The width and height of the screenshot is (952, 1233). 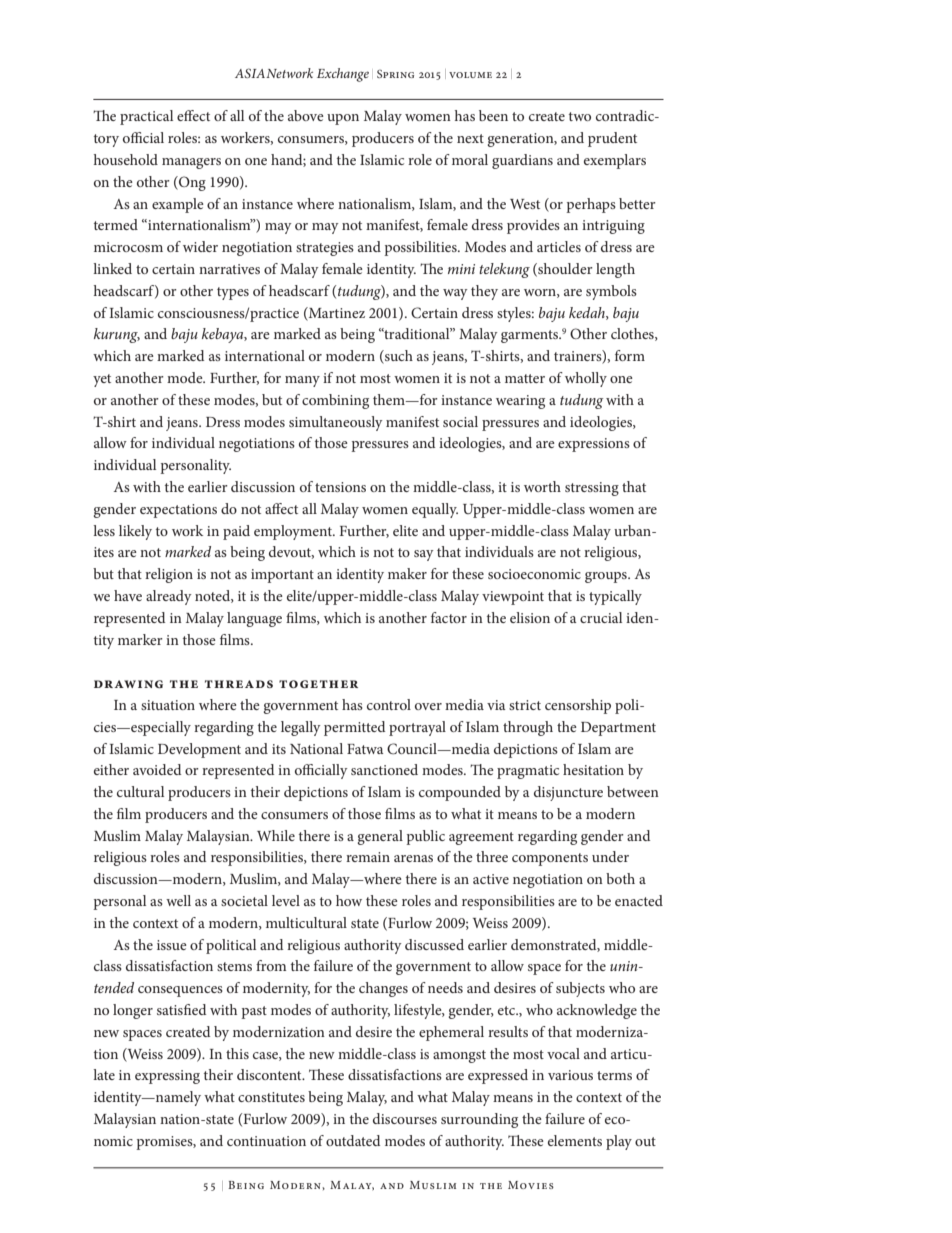 I want to click on practical, so click(x=146, y=117).
